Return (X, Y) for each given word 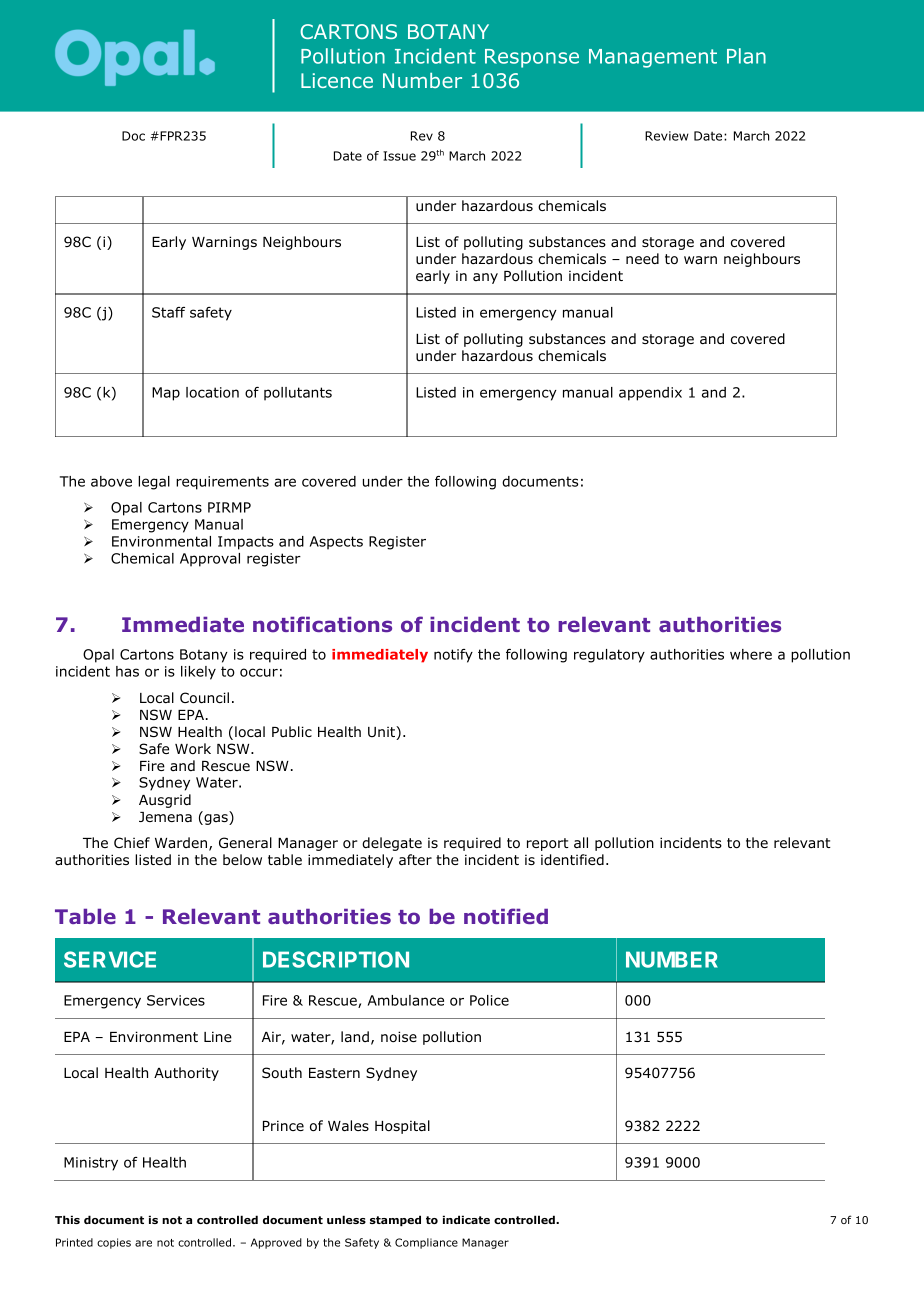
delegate (392, 844)
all (581, 843)
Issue (399, 156)
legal (154, 483)
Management (653, 58)
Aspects (336, 543)
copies (114, 1243)
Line (218, 1036)
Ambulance (406, 1000)
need (642, 258)
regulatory (609, 656)
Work (193, 748)
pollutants (298, 394)
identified (572, 859)
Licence (337, 80)
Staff (168, 312)
